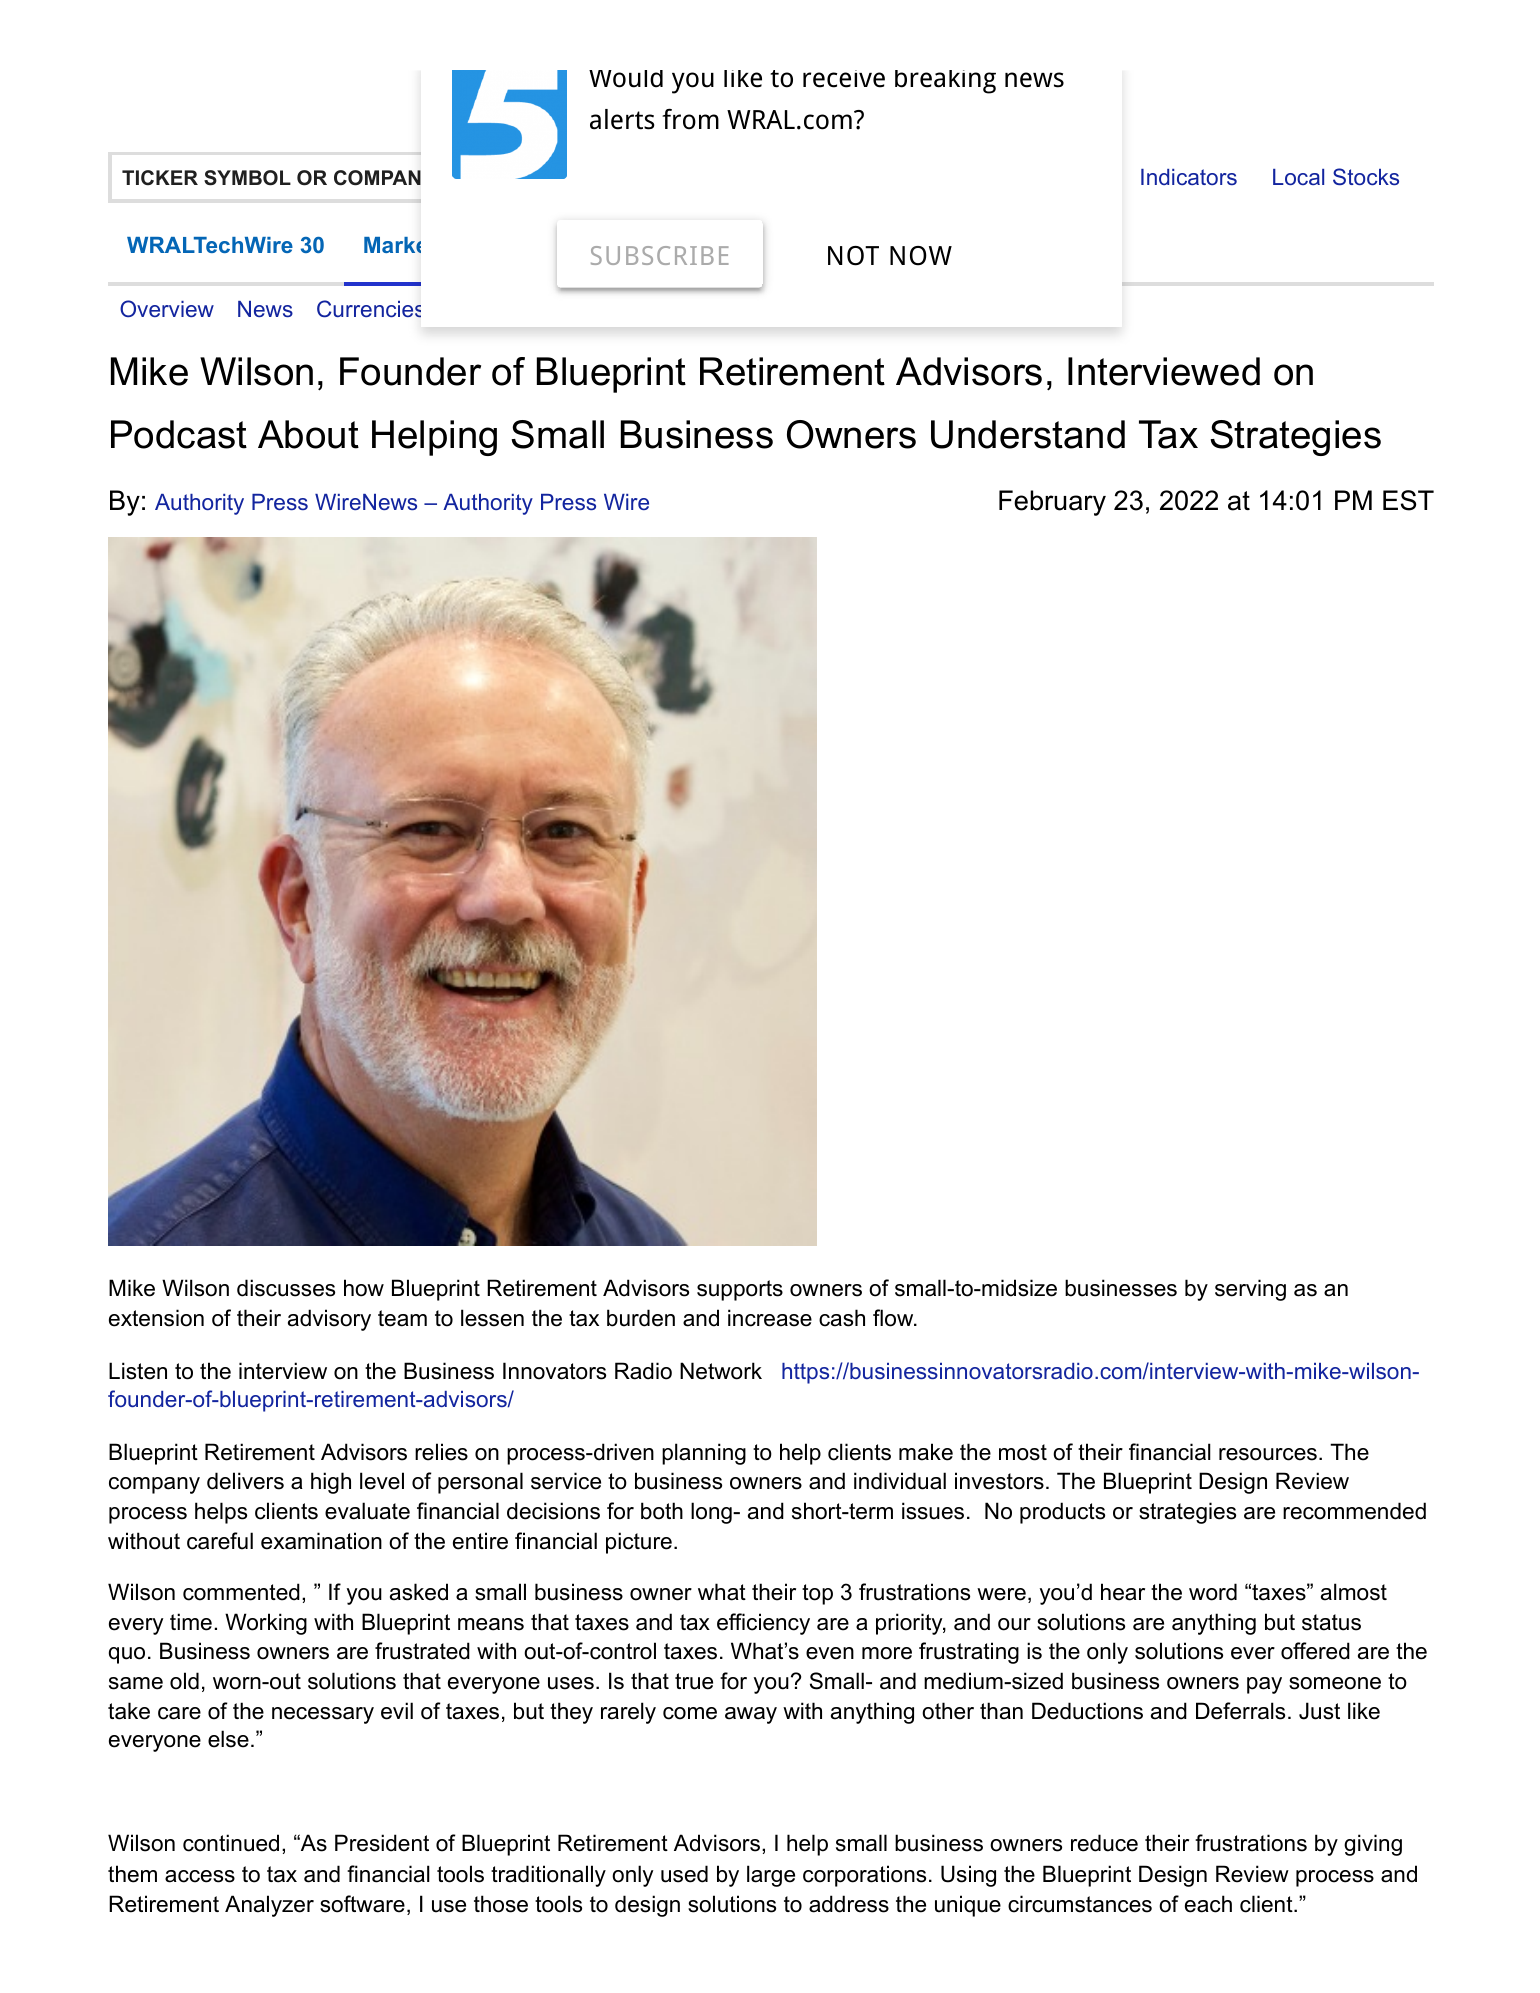  Describe the element at coordinates (308, 434) in the image. I see `About` at that location.
